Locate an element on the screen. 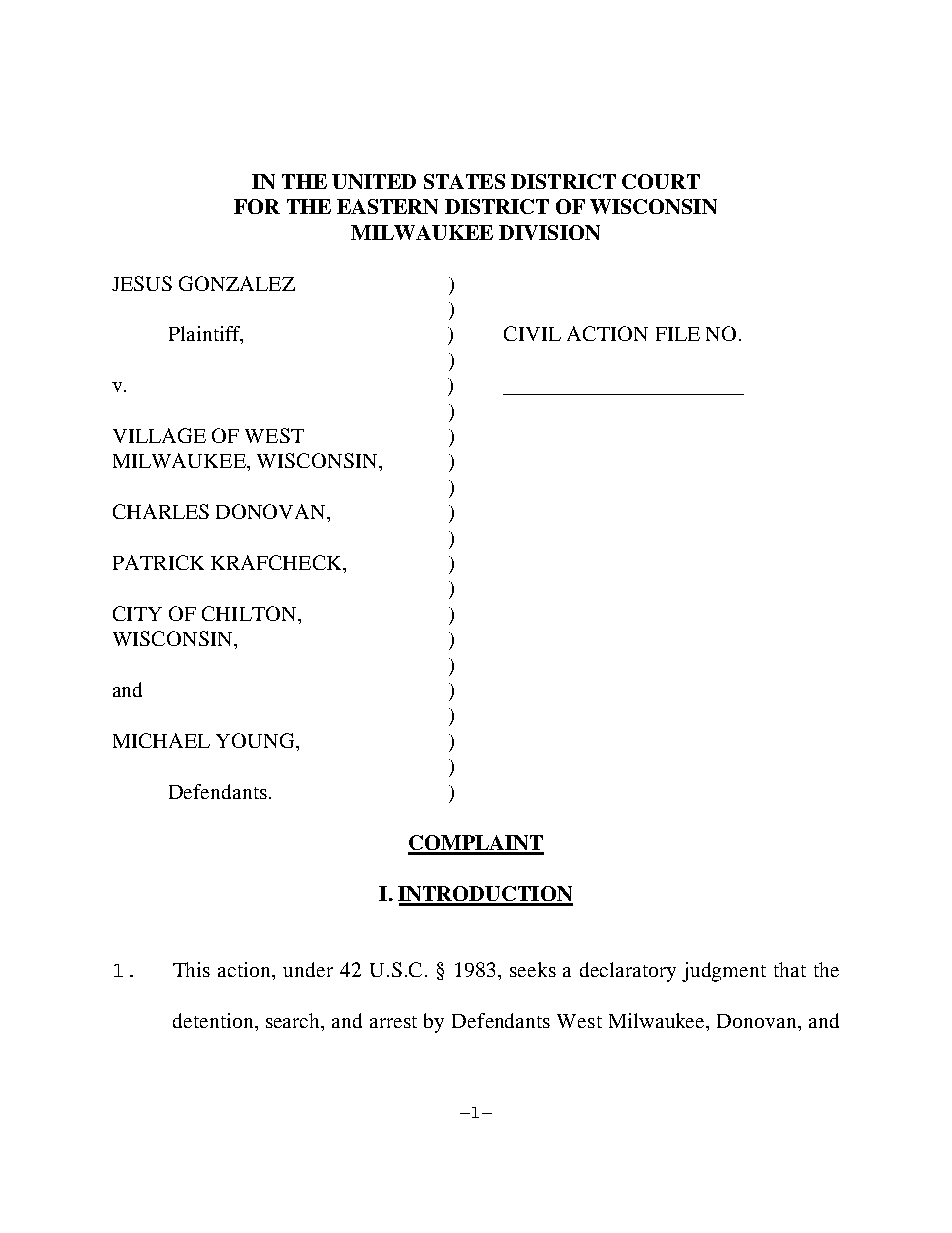 This screenshot has width=952, height=1233. STATES is located at coordinates (464, 181).
